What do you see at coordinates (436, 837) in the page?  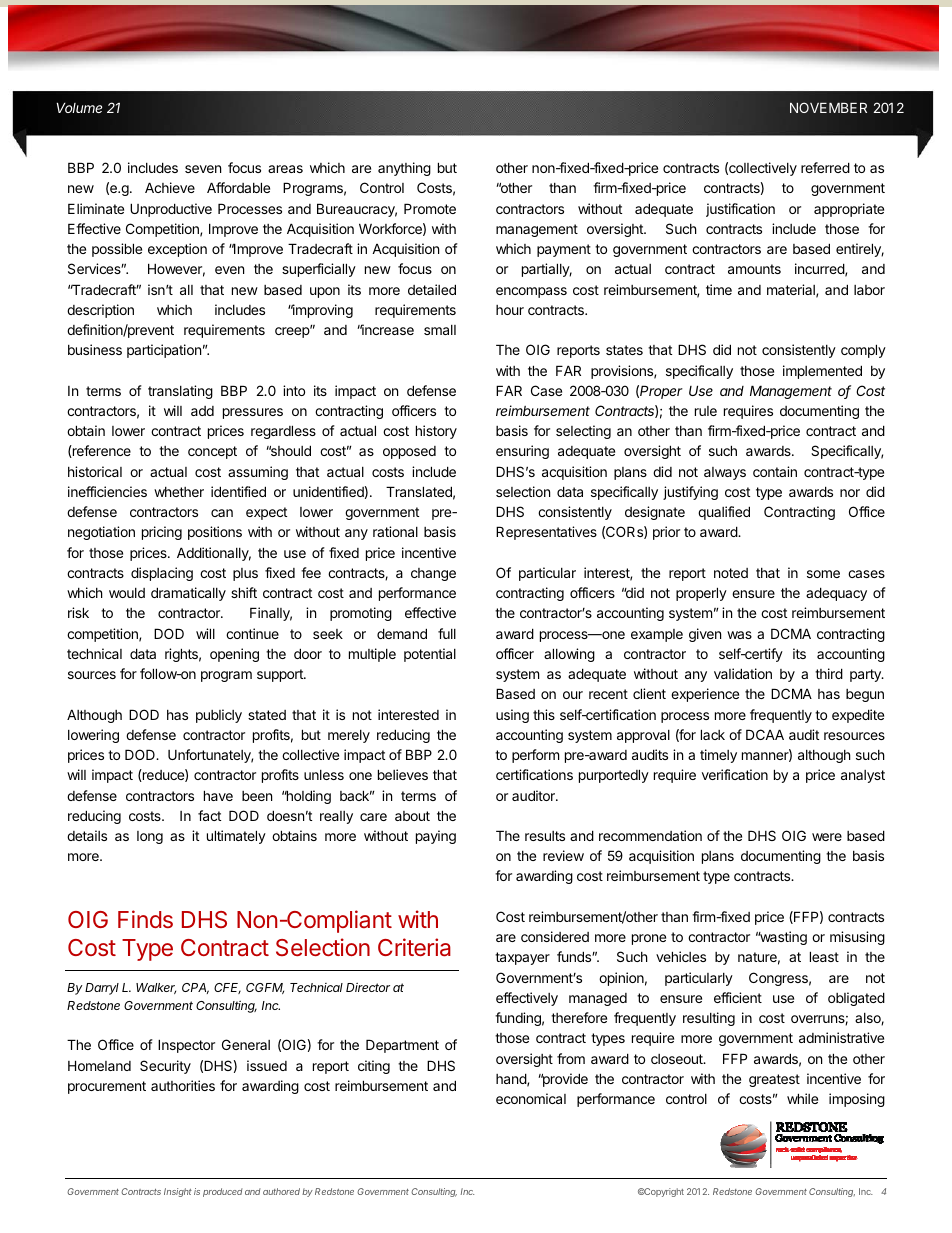 I see `paying` at bounding box center [436, 837].
